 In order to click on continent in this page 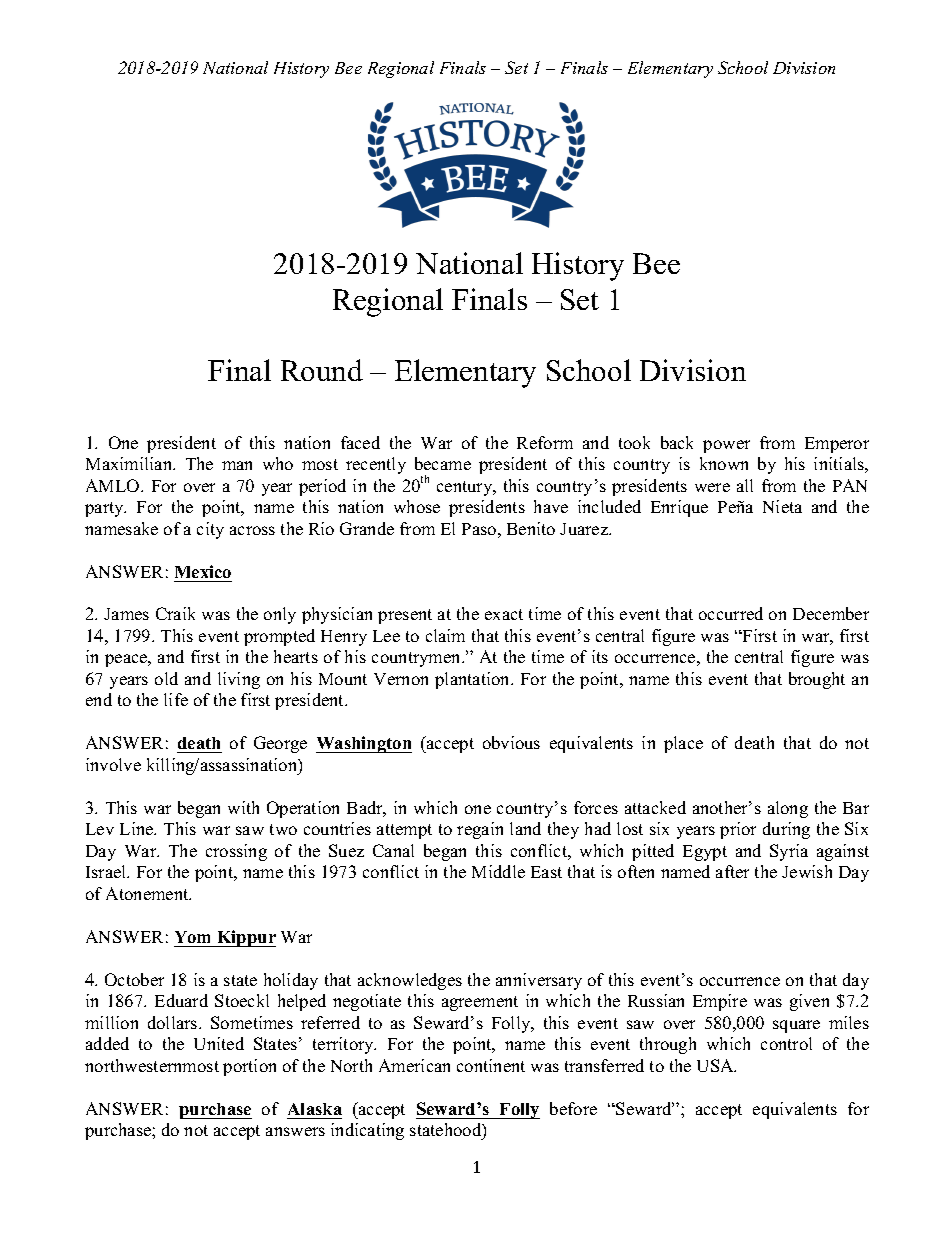, I will do `click(491, 1065)`.
